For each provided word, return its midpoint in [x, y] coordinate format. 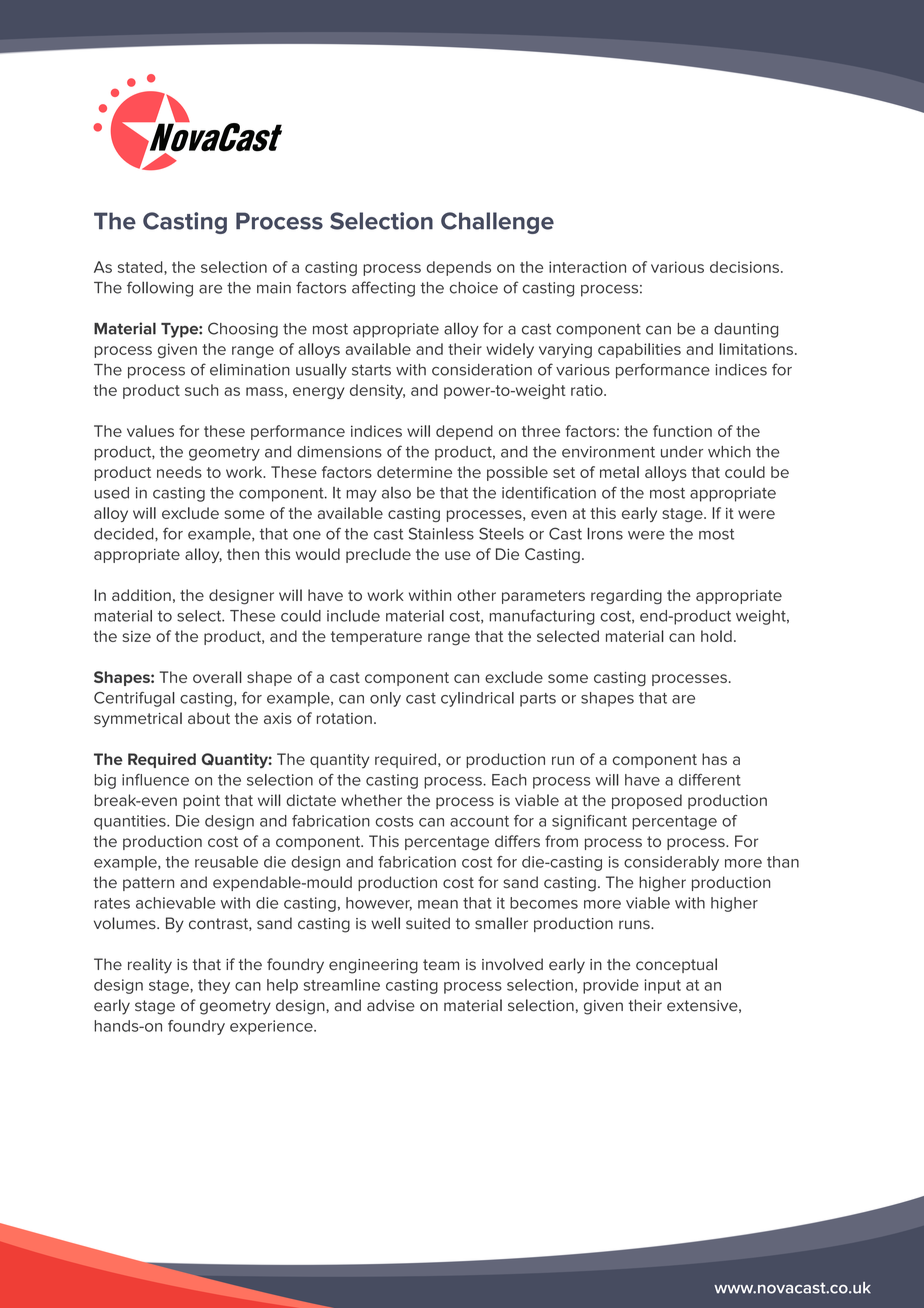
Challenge [497, 223]
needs [179, 472]
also [396, 493]
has [714, 759]
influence [155, 780]
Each [509, 780]
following [160, 289]
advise [391, 1005]
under [682, 452]
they [214, 986]
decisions [744, 267]
